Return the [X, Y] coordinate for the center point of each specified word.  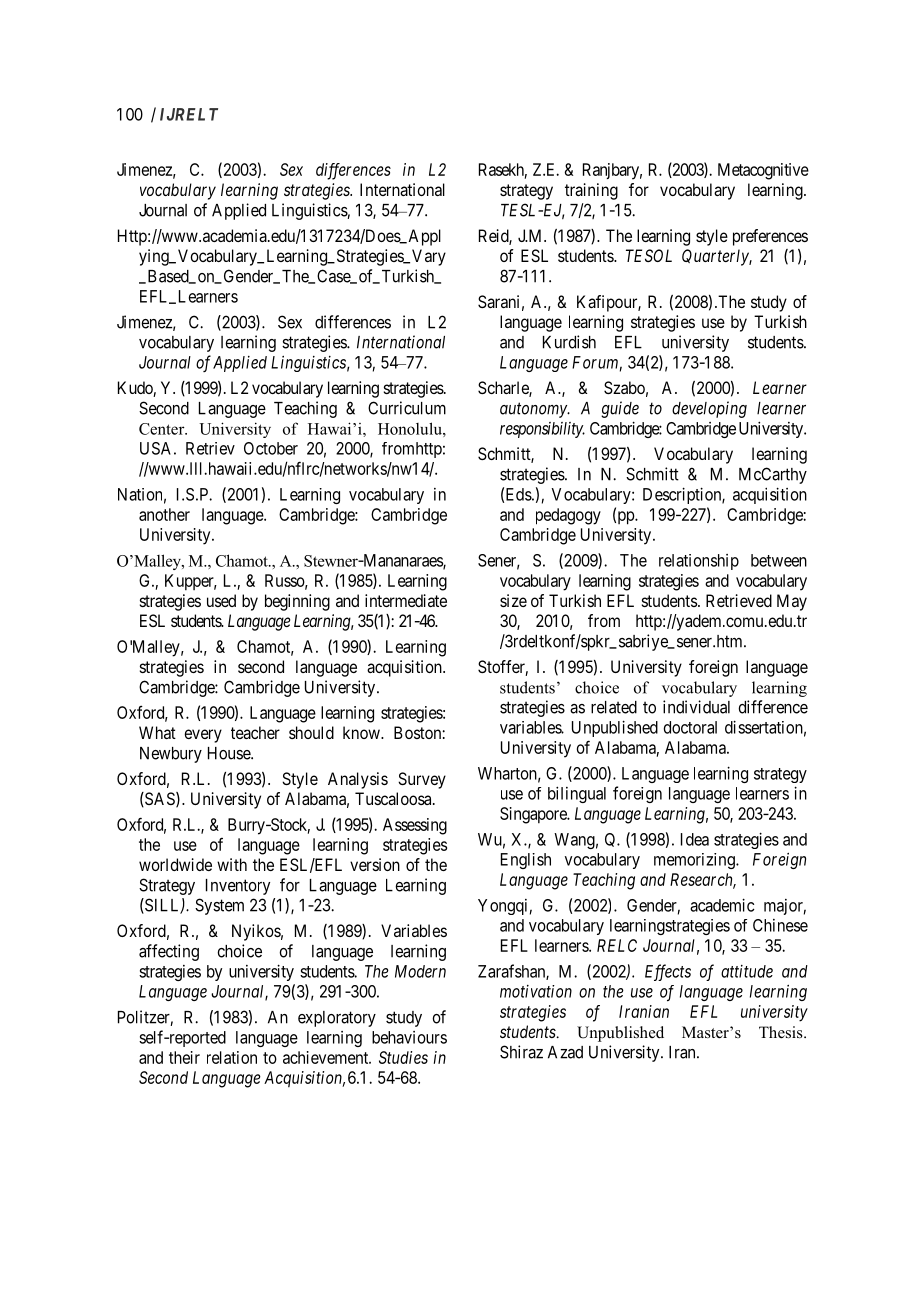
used [221, 600]
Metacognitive [763, 171]
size [513, 600]
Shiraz [521, 1052]
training [591, 191]
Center [163, 429]
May [792, 602]
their [184, 1057]
